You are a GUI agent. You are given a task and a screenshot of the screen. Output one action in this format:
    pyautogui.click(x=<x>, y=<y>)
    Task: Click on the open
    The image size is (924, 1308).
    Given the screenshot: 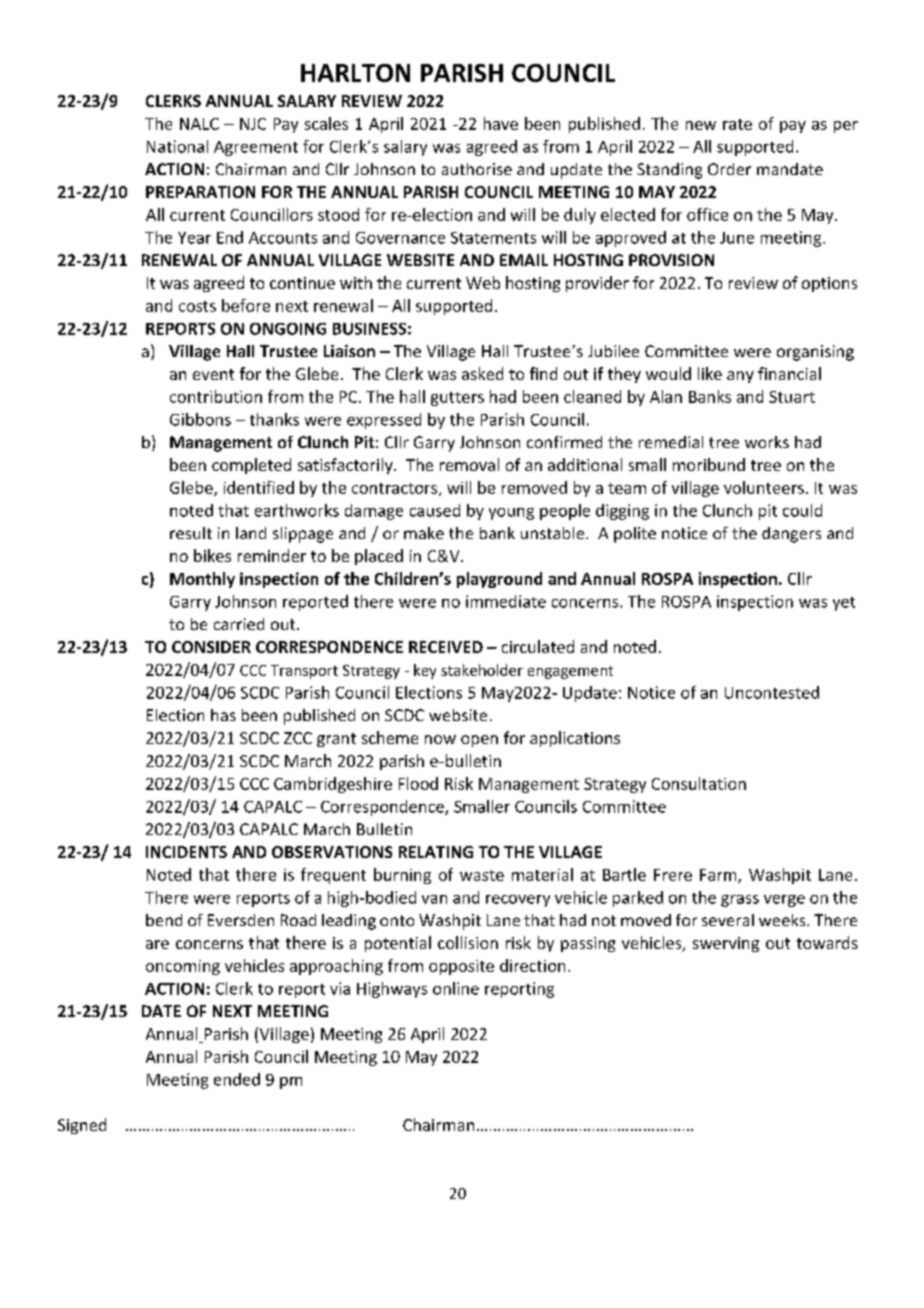 What is the action you would take?
    pyautogui.click(x=479, y=741)
